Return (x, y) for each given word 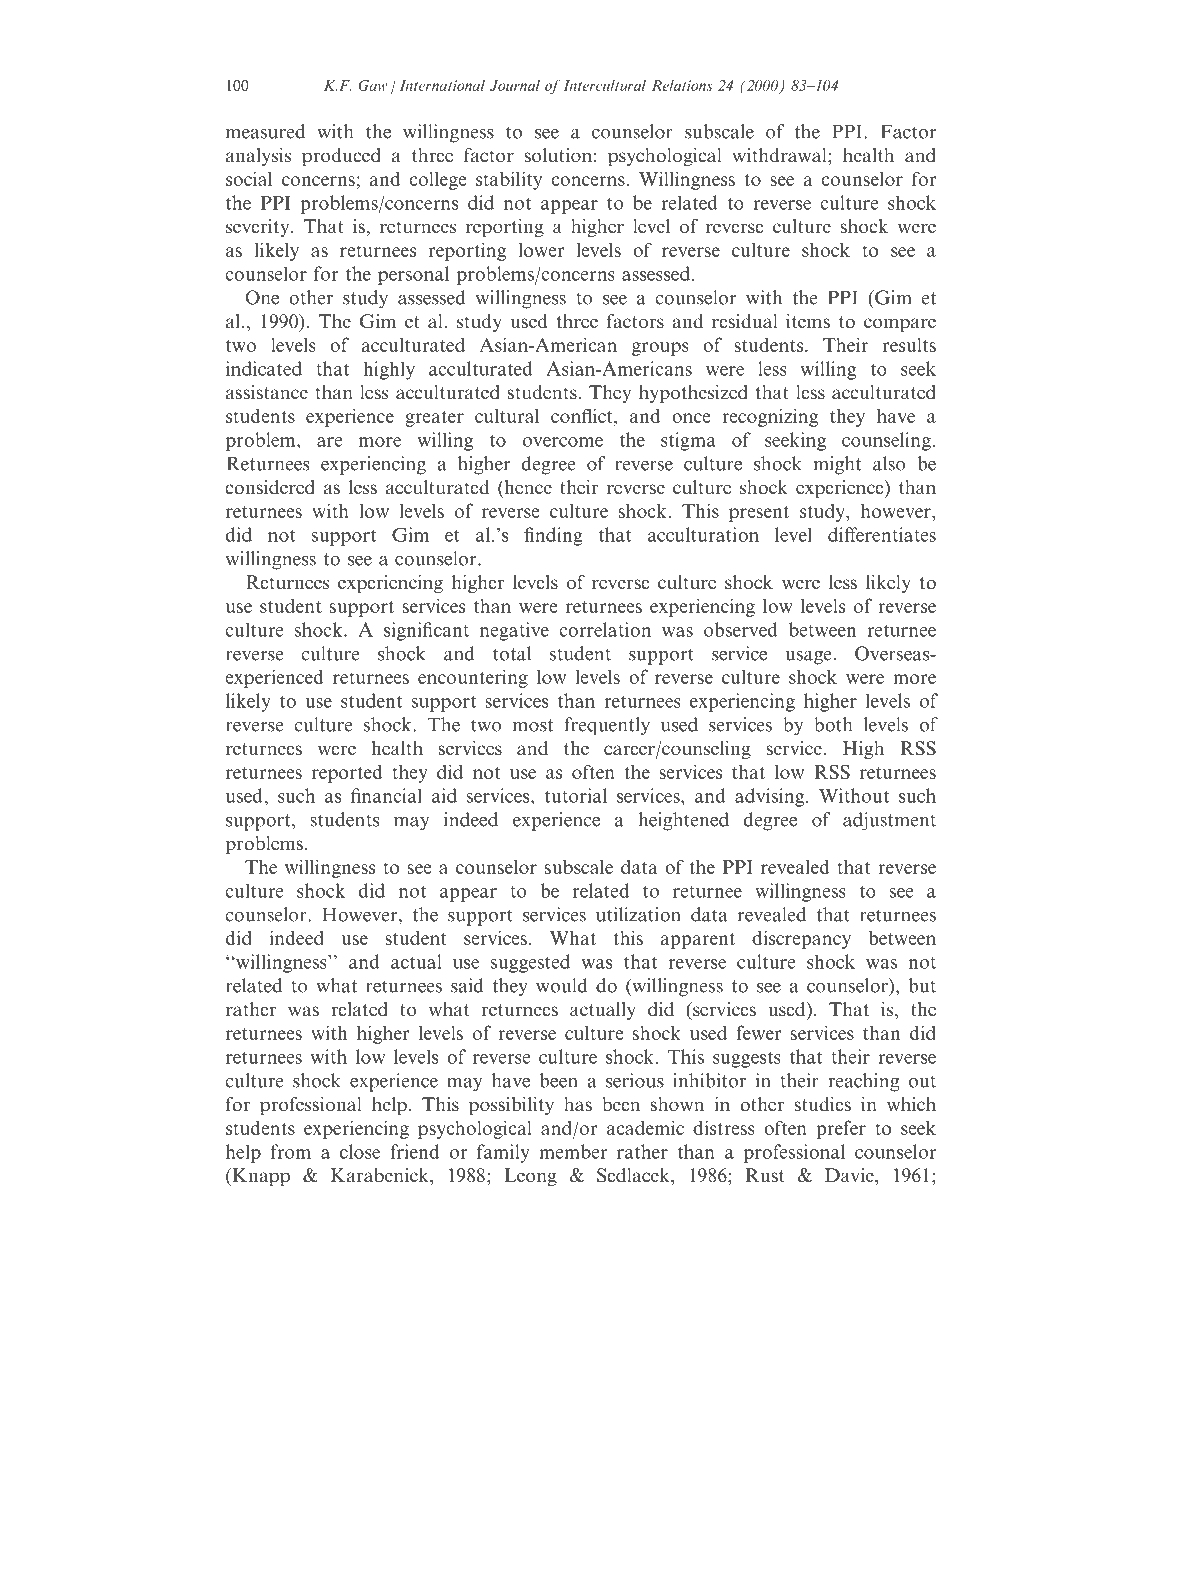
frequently (607, 726)
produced (341, 157)
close (360, 1151)
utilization (638, 914)
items (808, 321)
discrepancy (801, 939)
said (467, 985)
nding (558, 536)
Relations (681, 85)
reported (347, 773)
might (837, 465)
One (262, 297)
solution (558, 155)
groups (660, 349)
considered (270, 487)
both (833, 724)
